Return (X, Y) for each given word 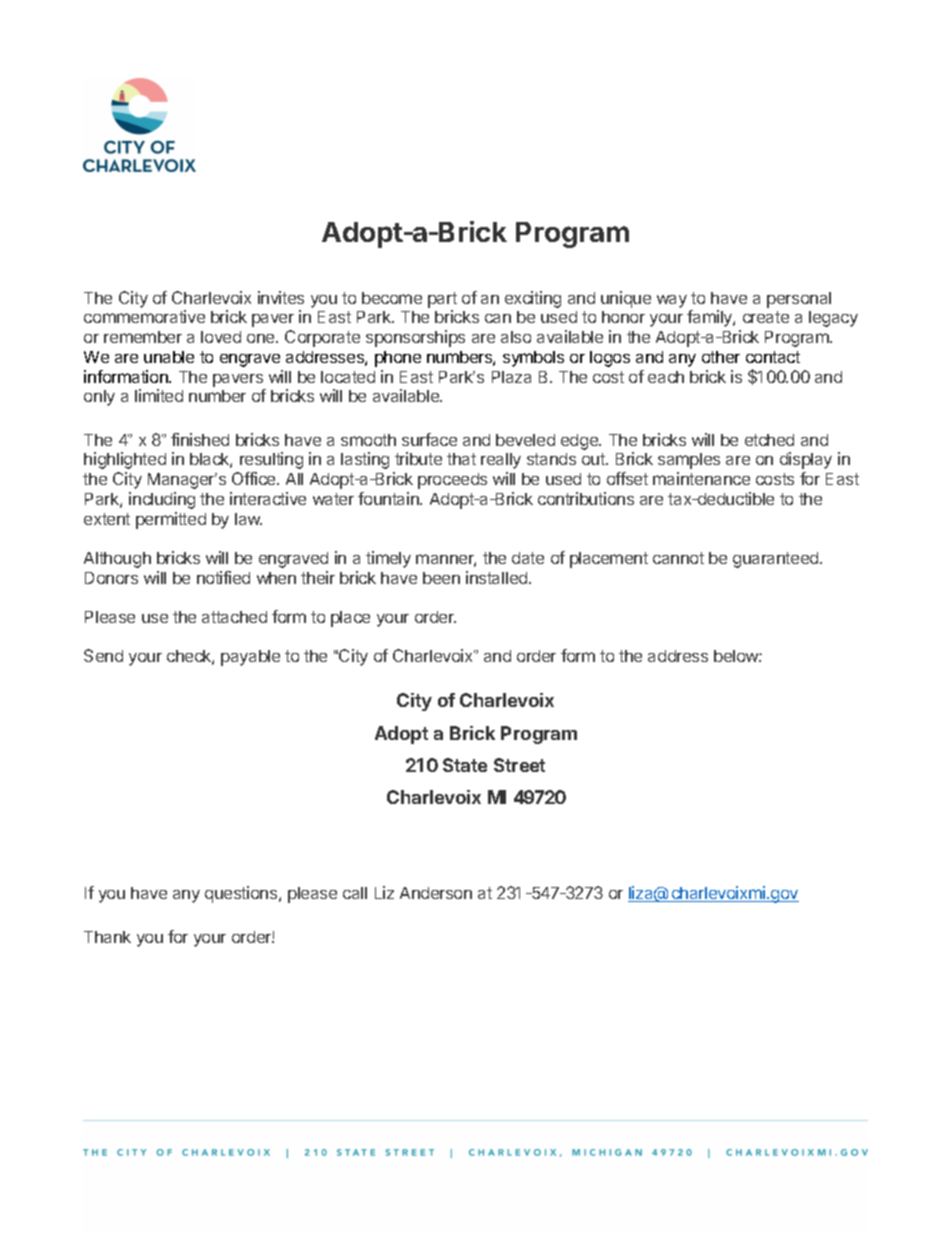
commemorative (144, 316)
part (442, 300)
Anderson (436, 893)
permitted (171, 520)
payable (250, 658)
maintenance (701, 478)
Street (519, 765)
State (465, 765)
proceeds (452, 481)
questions (242, 894)
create (766, 317)
